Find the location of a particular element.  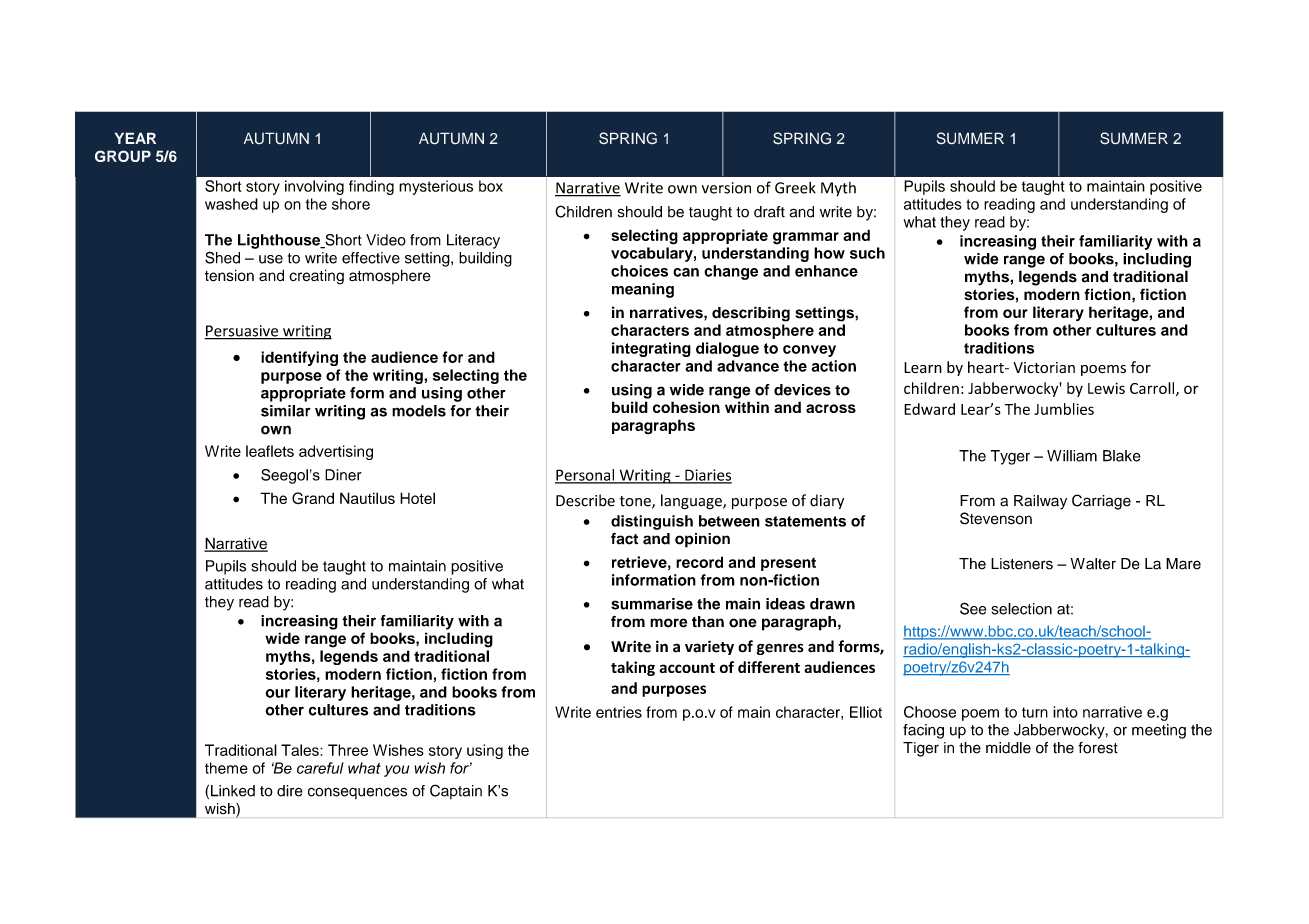

Greek is located at coordinates (795, 188).
